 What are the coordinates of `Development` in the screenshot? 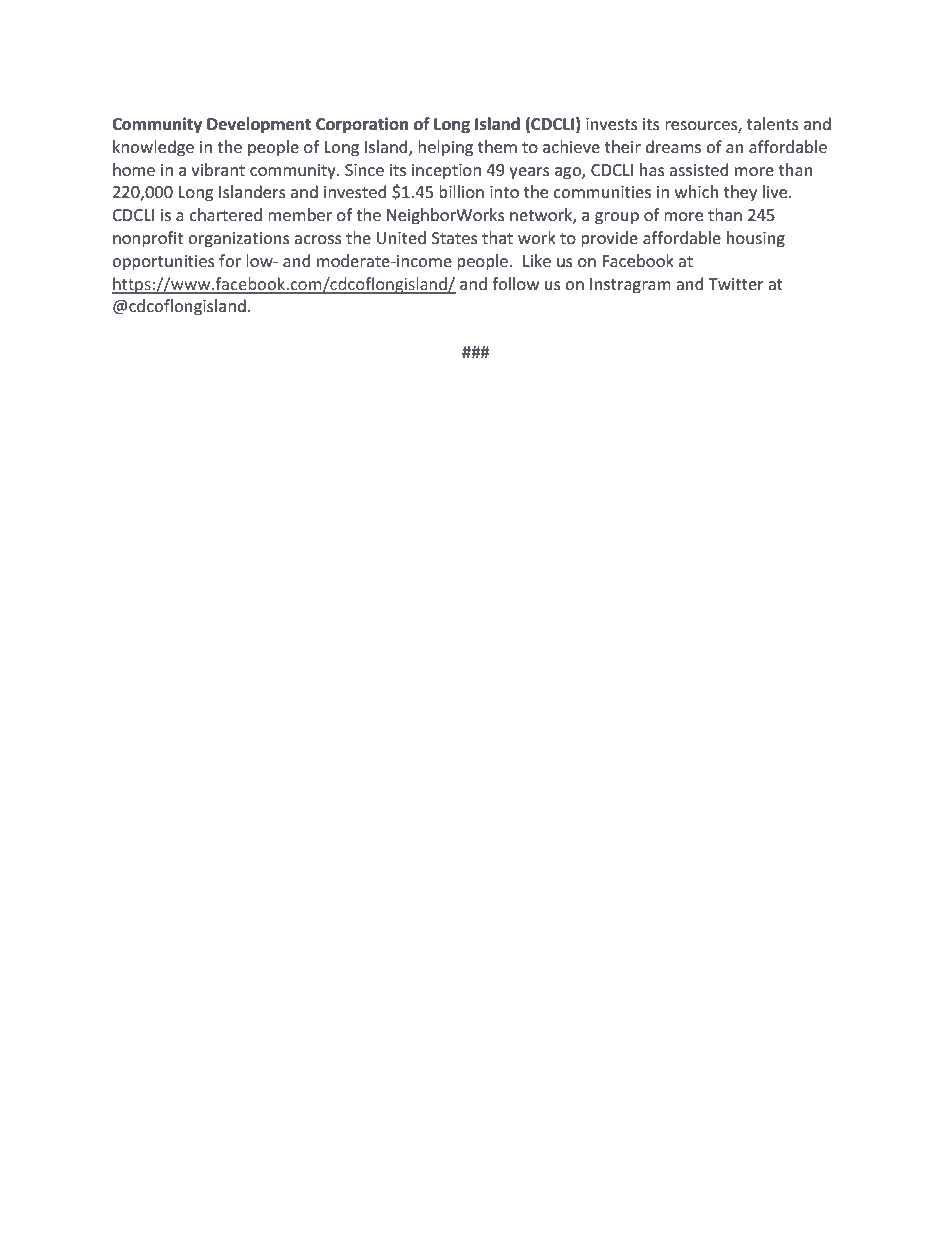 It's located at (259, 125).
